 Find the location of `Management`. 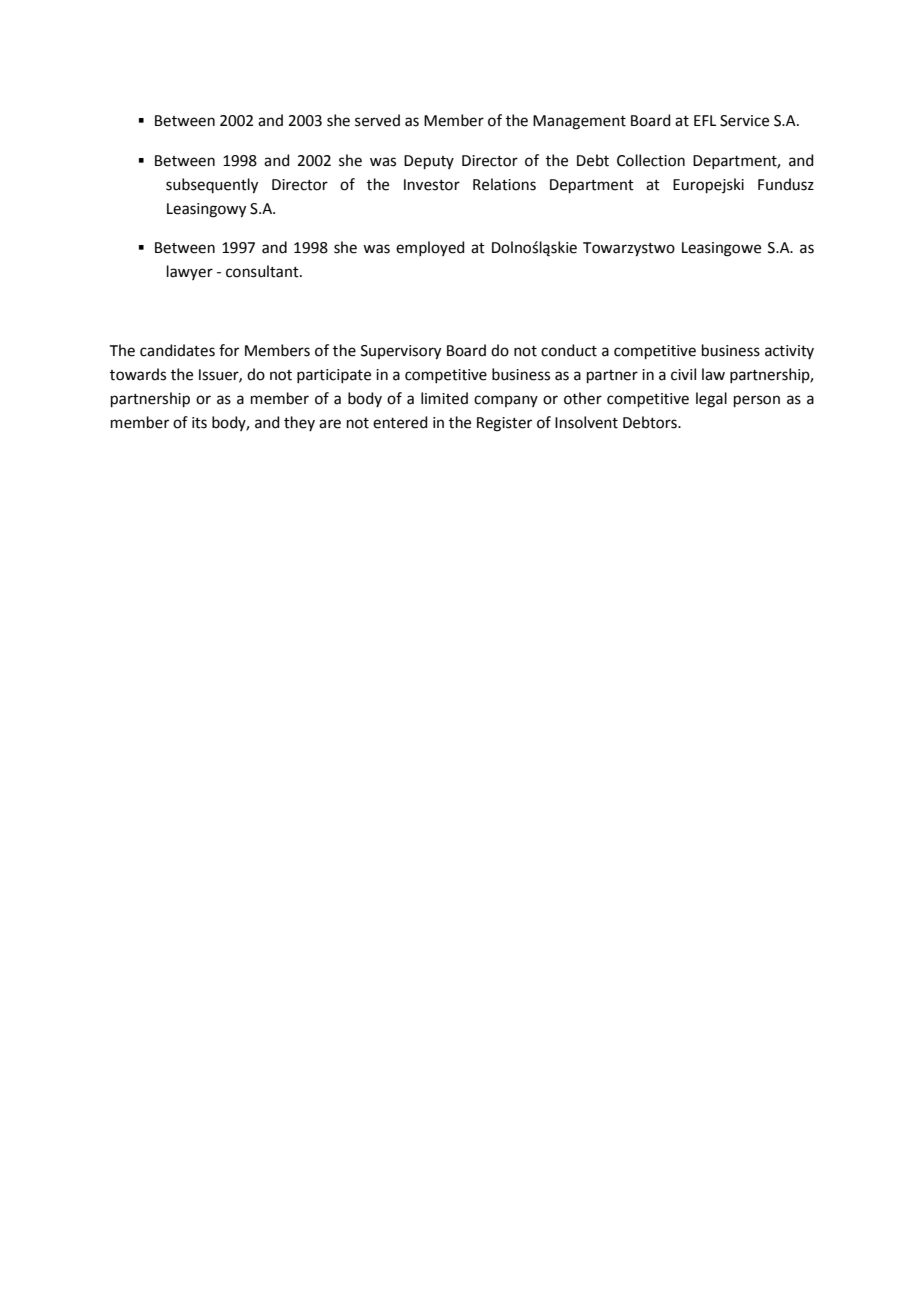

Management is located at coordinates (579, 122).
